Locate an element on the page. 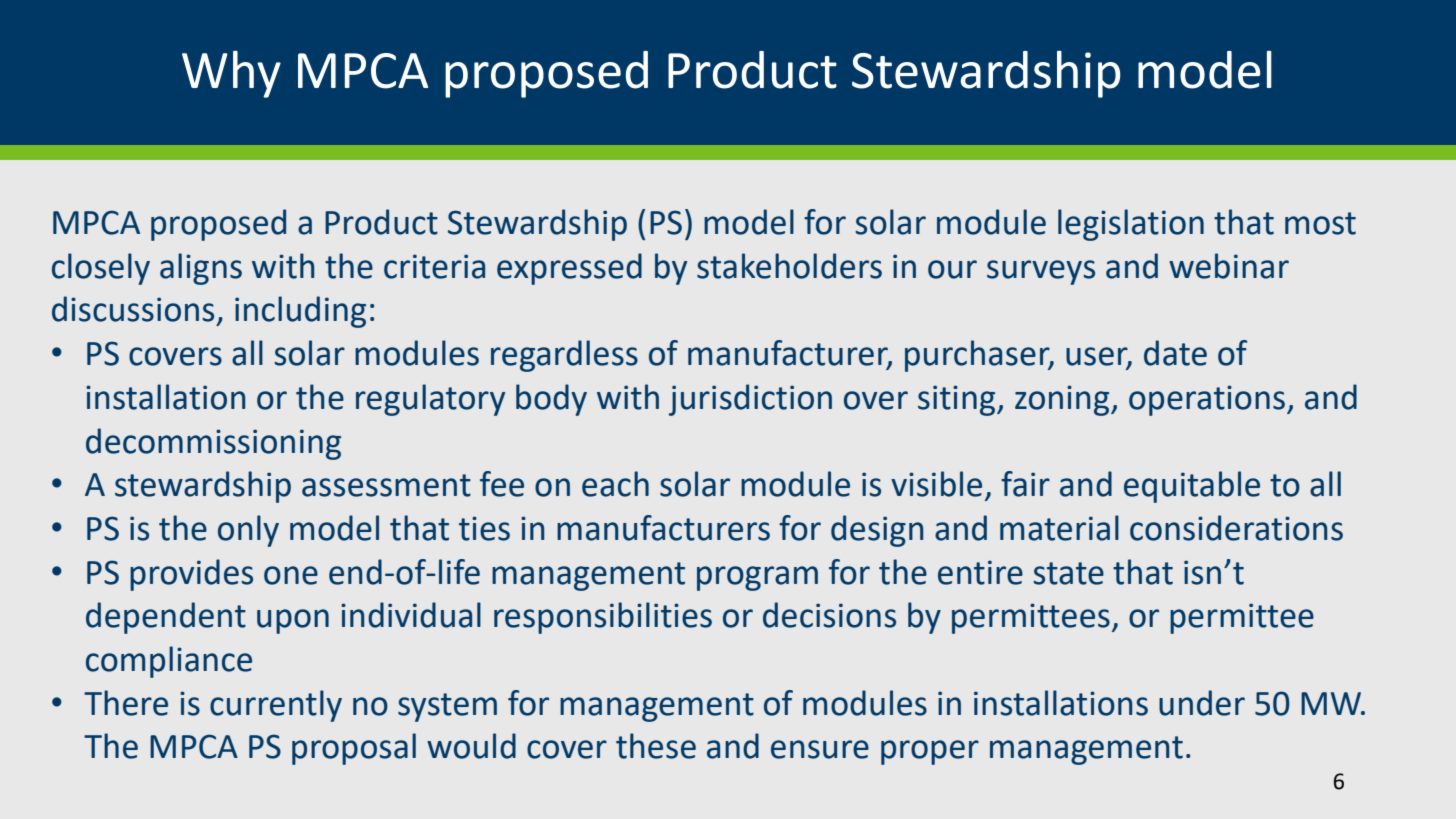 This document has height=819, width=1456. stakeholders is located at coordinates (789, 266).
